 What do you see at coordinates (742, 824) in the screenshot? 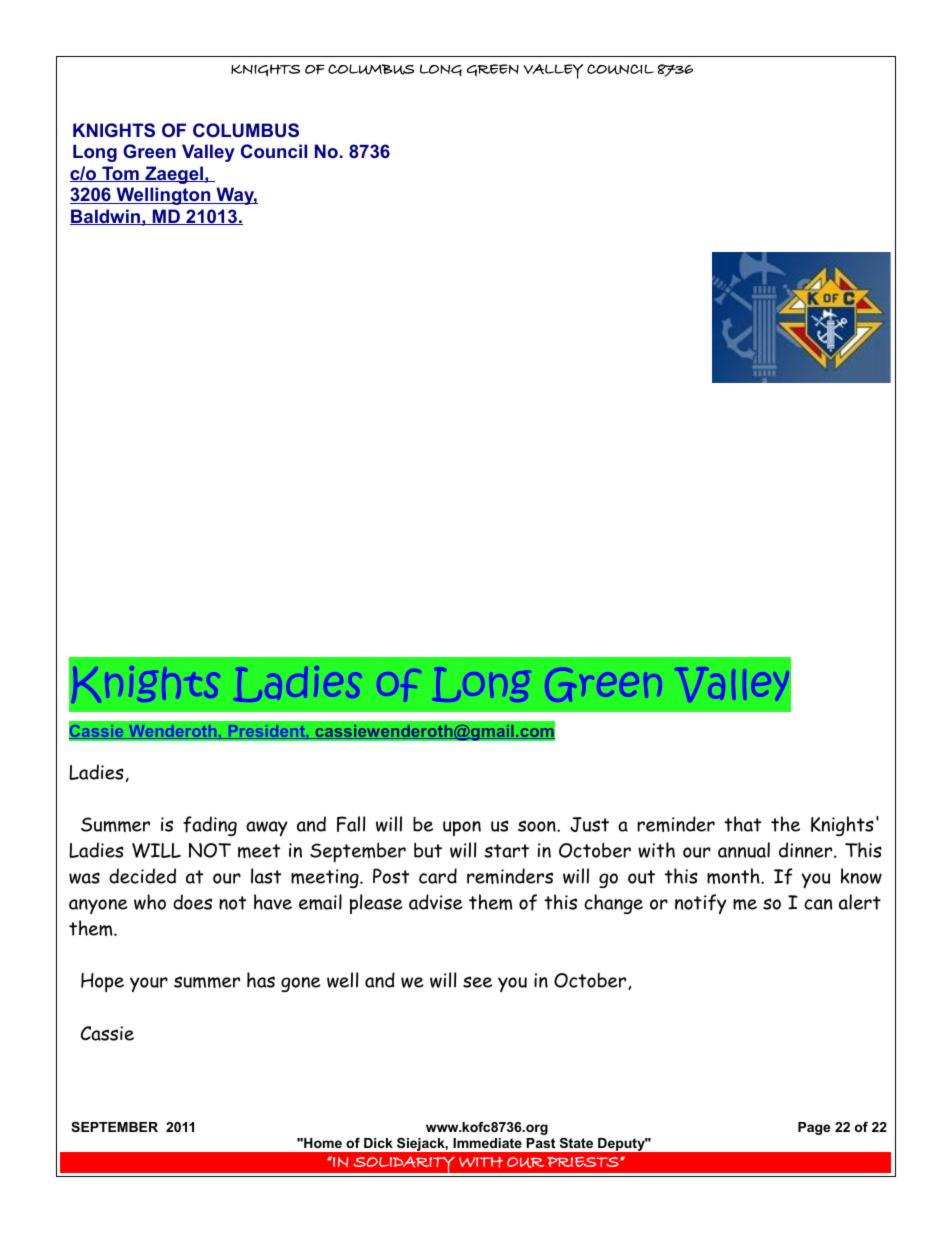
I see `that` at bounding box center [742, 824].
